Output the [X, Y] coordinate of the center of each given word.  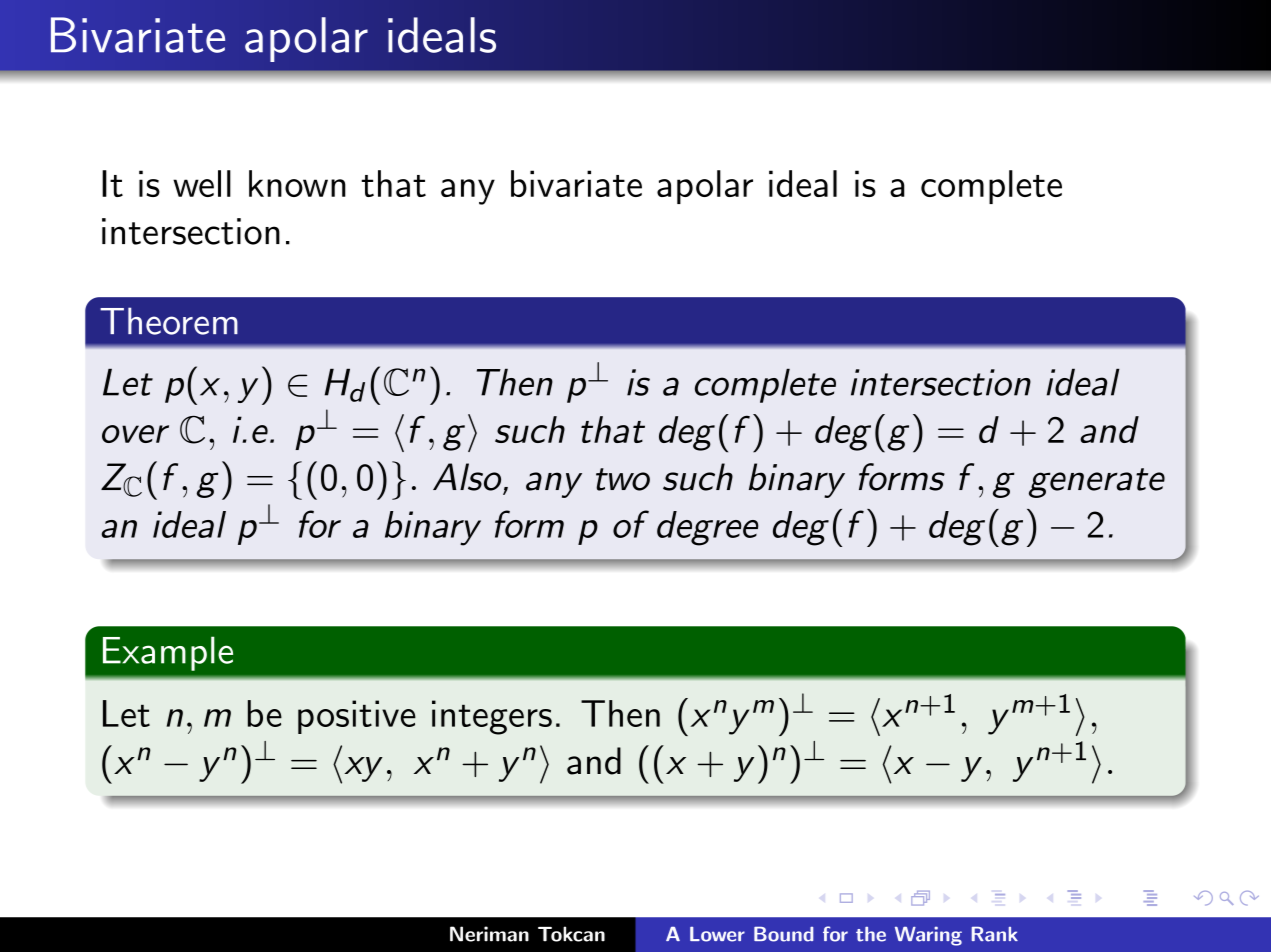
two [623, 479]
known [297, 183]
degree [707, 528]
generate [1097, 483]
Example [168, 653]
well [202, 183]
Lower [717, 934]
